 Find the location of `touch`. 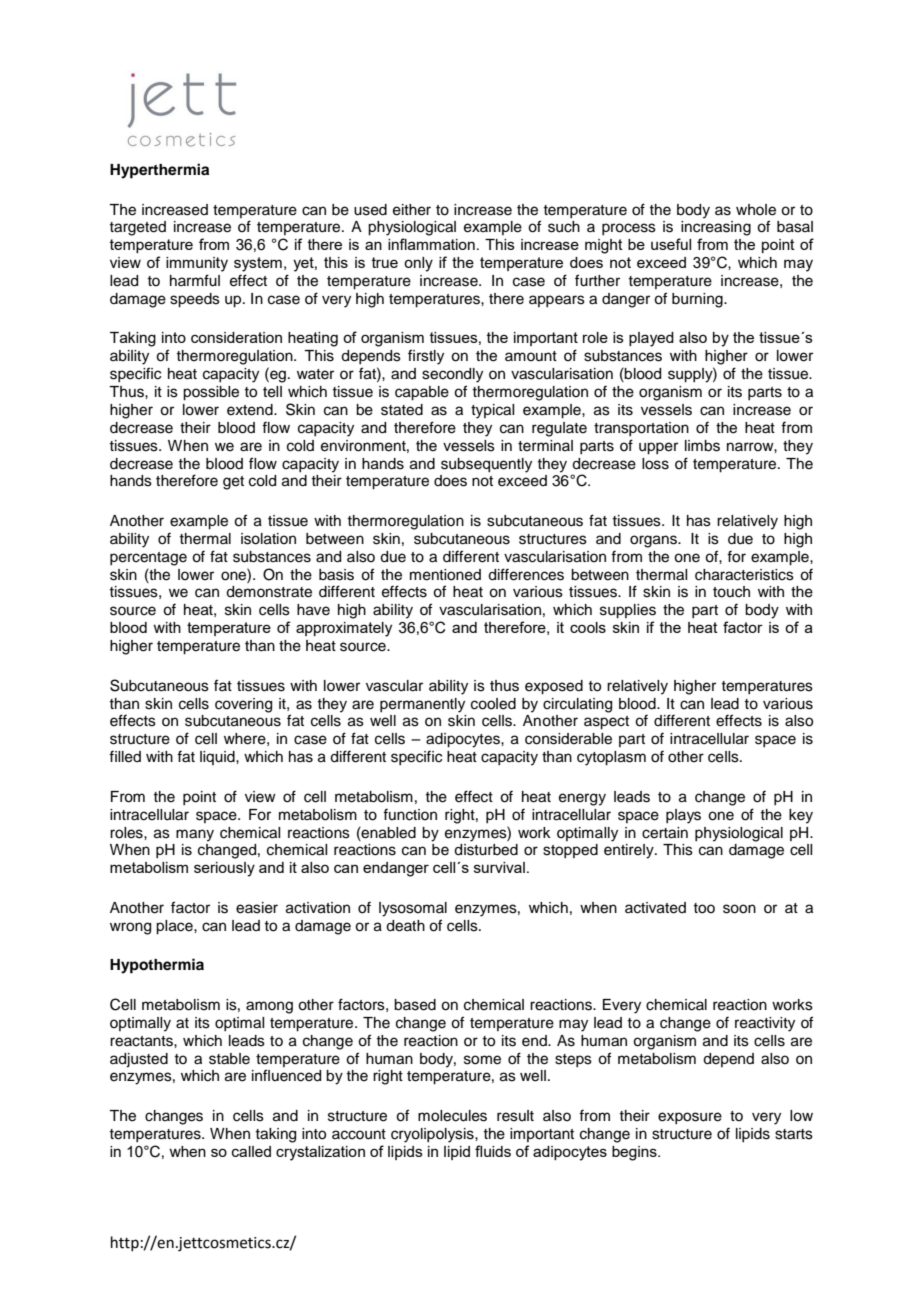

touch is located at coordinates (731, 592).
